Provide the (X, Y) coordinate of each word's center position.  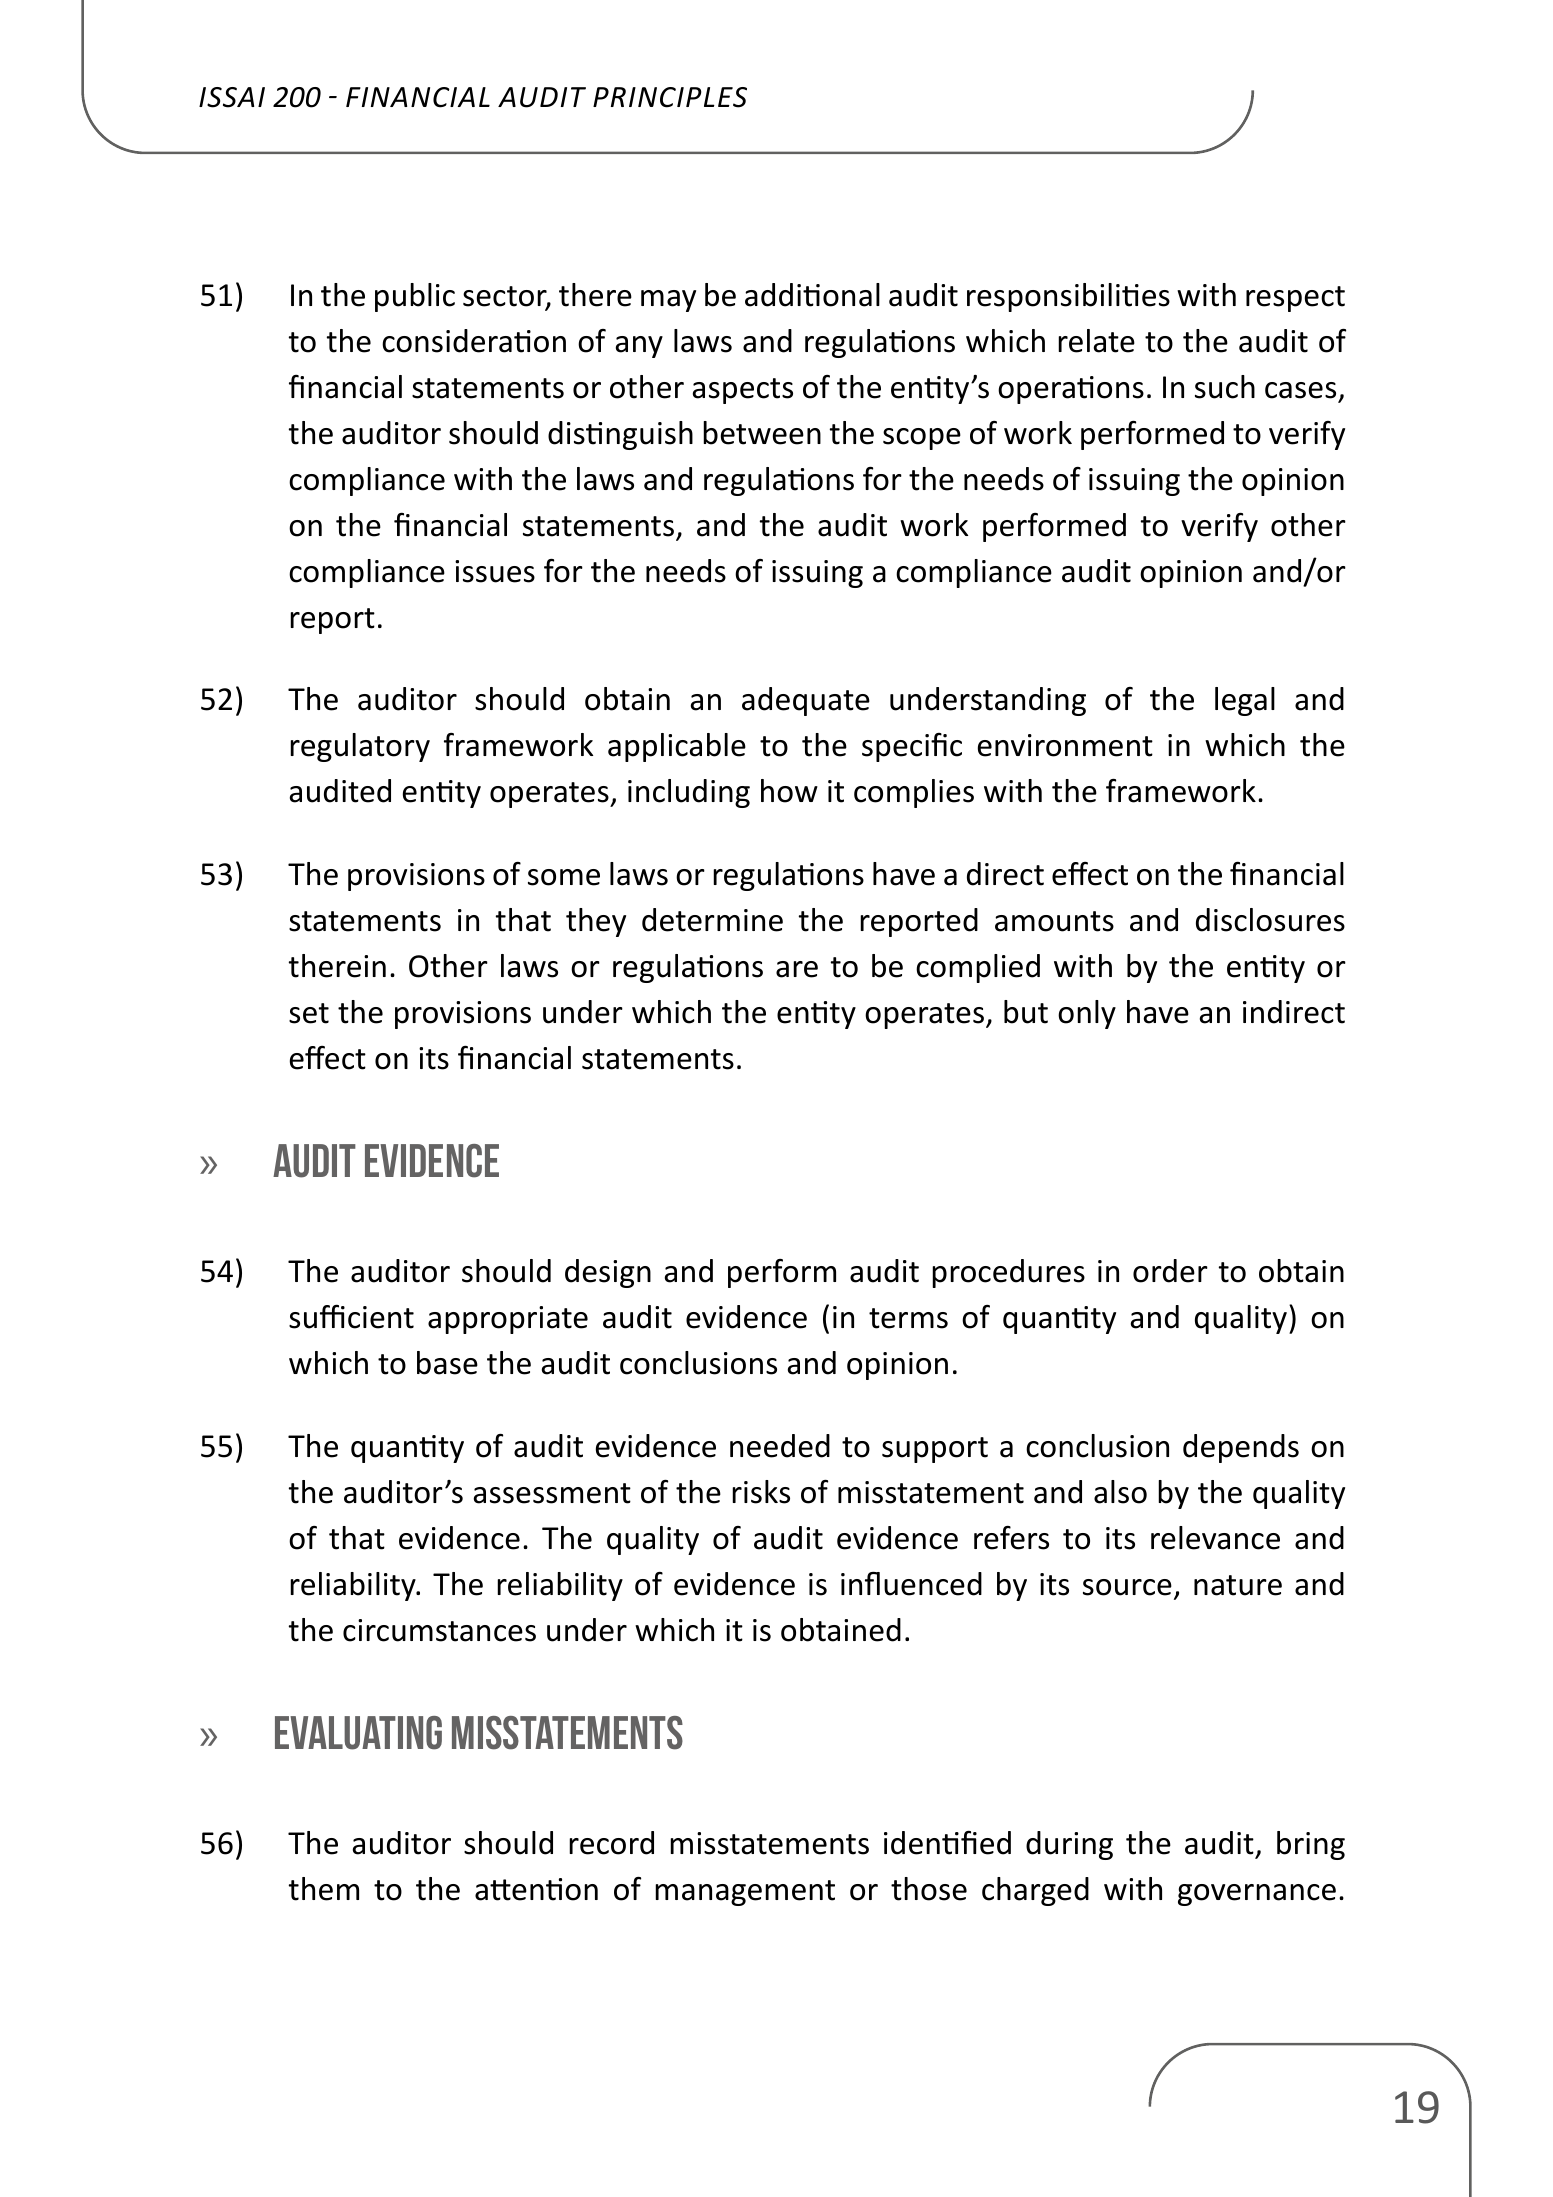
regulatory (360, 747)
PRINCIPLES (670, 97)
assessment (552, 1493)
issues (495, 571)
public (415, 297)
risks (761, 1492)
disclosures (1270, 920)
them (324, 1889)
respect (1295, 299)
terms (908, 1318)
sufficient (351, 1316)
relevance (1215, 1538)
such (1225, 387)
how (789, 791)
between (762, 433)
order (1170, 1271)
